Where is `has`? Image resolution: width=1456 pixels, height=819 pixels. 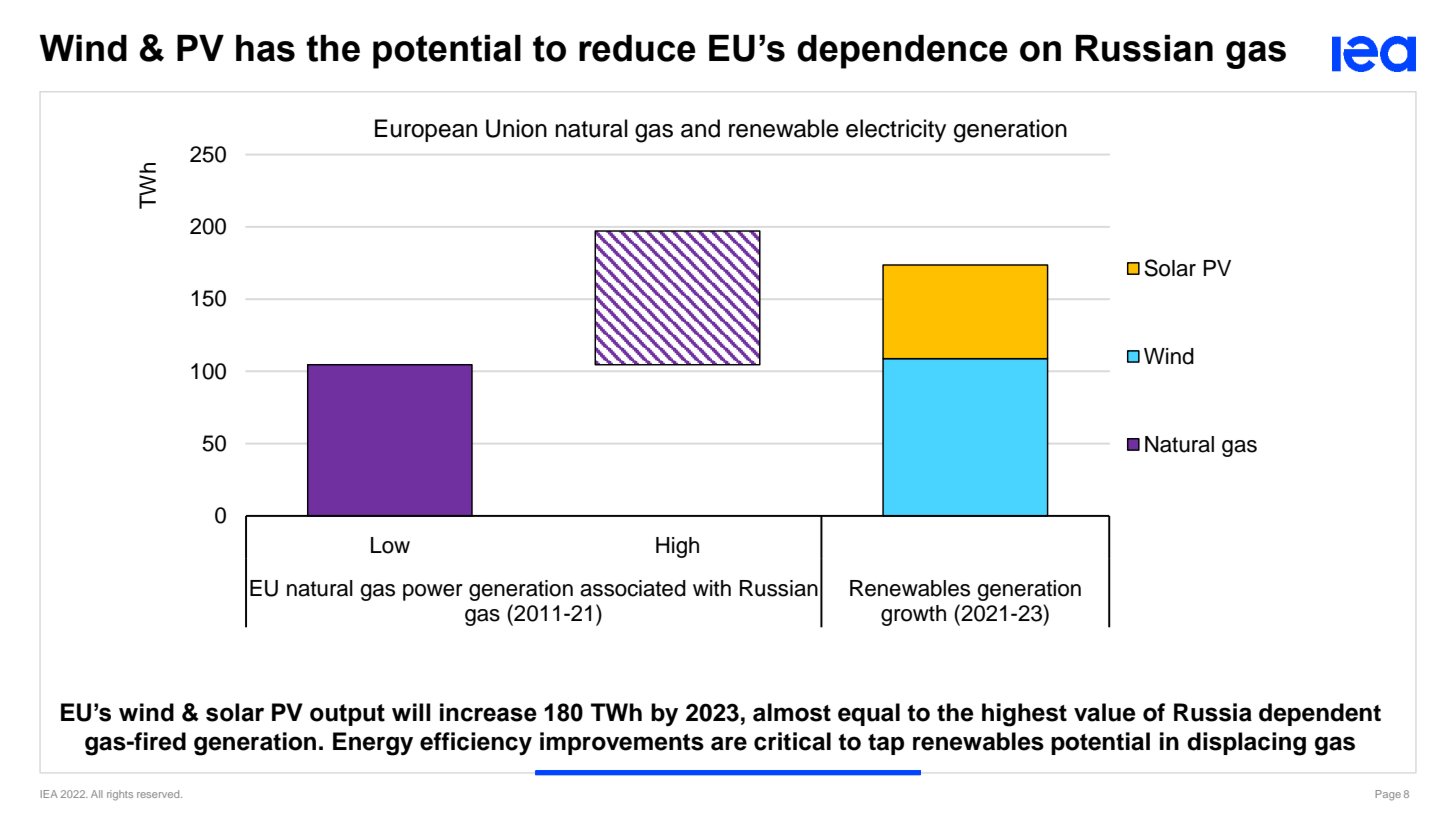 has is located at coordinates (265, 48).
